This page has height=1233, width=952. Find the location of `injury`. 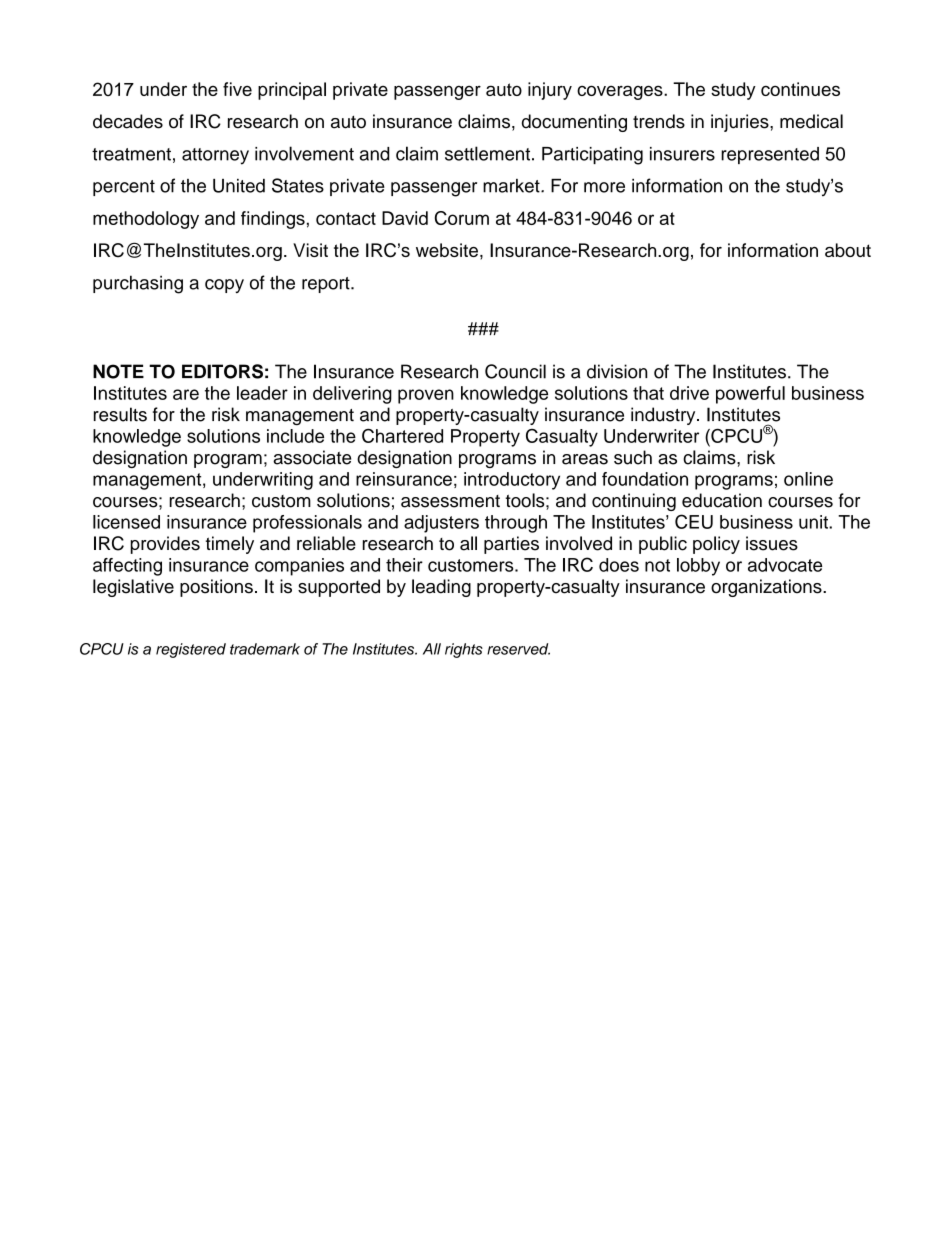

injury is located at coordinates (550, 91).
